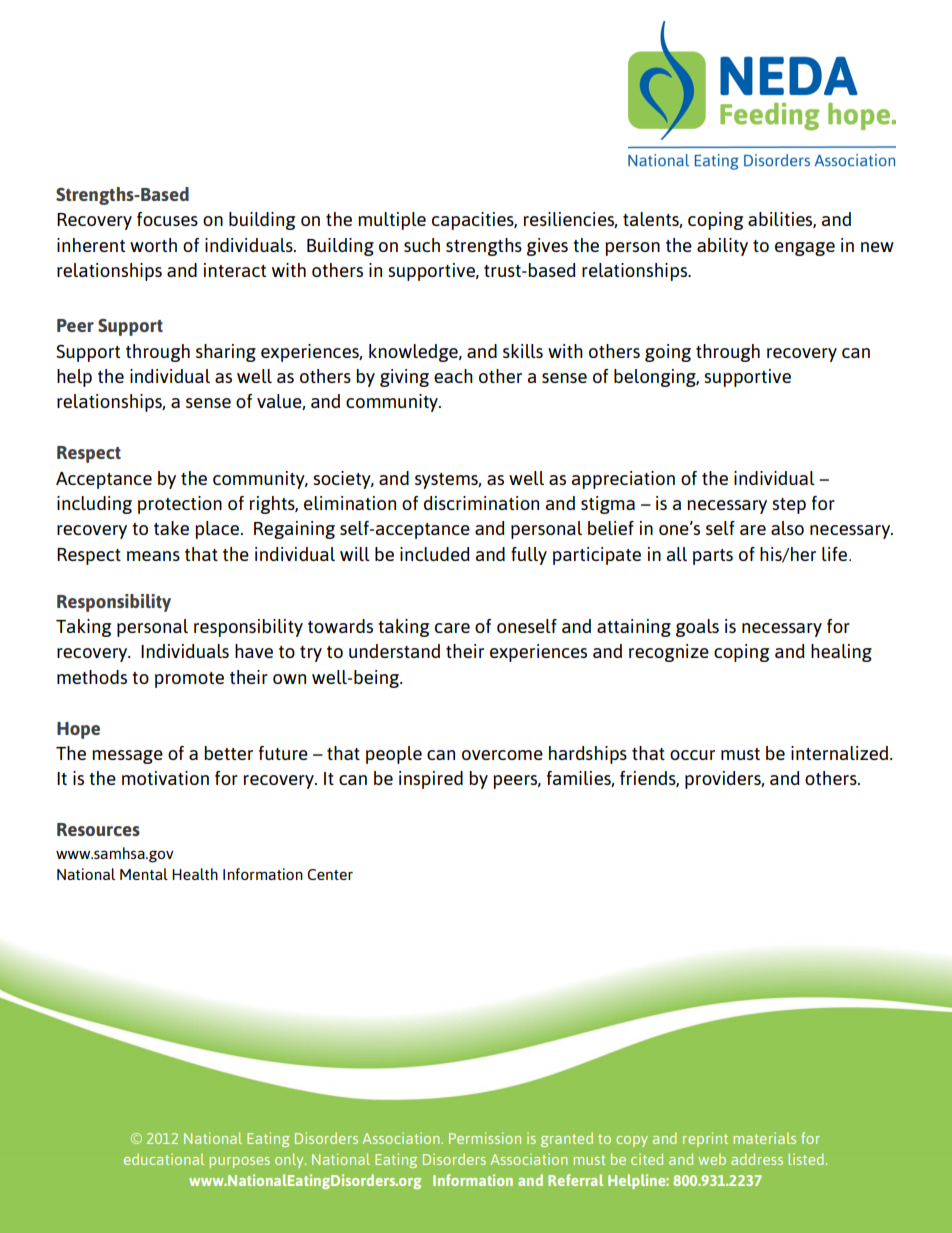 Image resolution: width=952 pixels, height=1233 pixels. I want to click on educational, so click(164, 1159).
